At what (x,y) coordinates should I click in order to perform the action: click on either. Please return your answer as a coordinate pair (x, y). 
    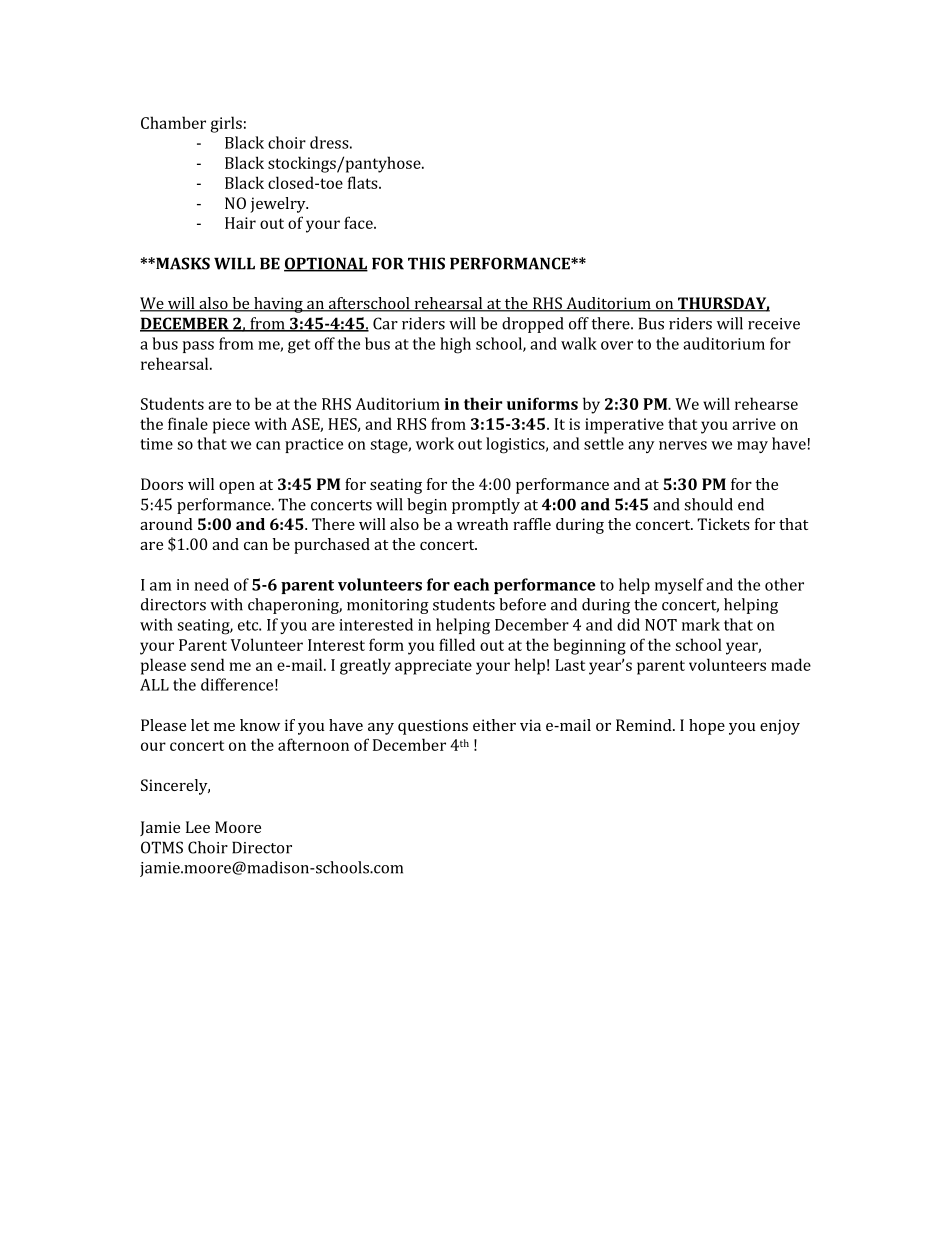
    Looking at the image, I should click on (494, 725).
